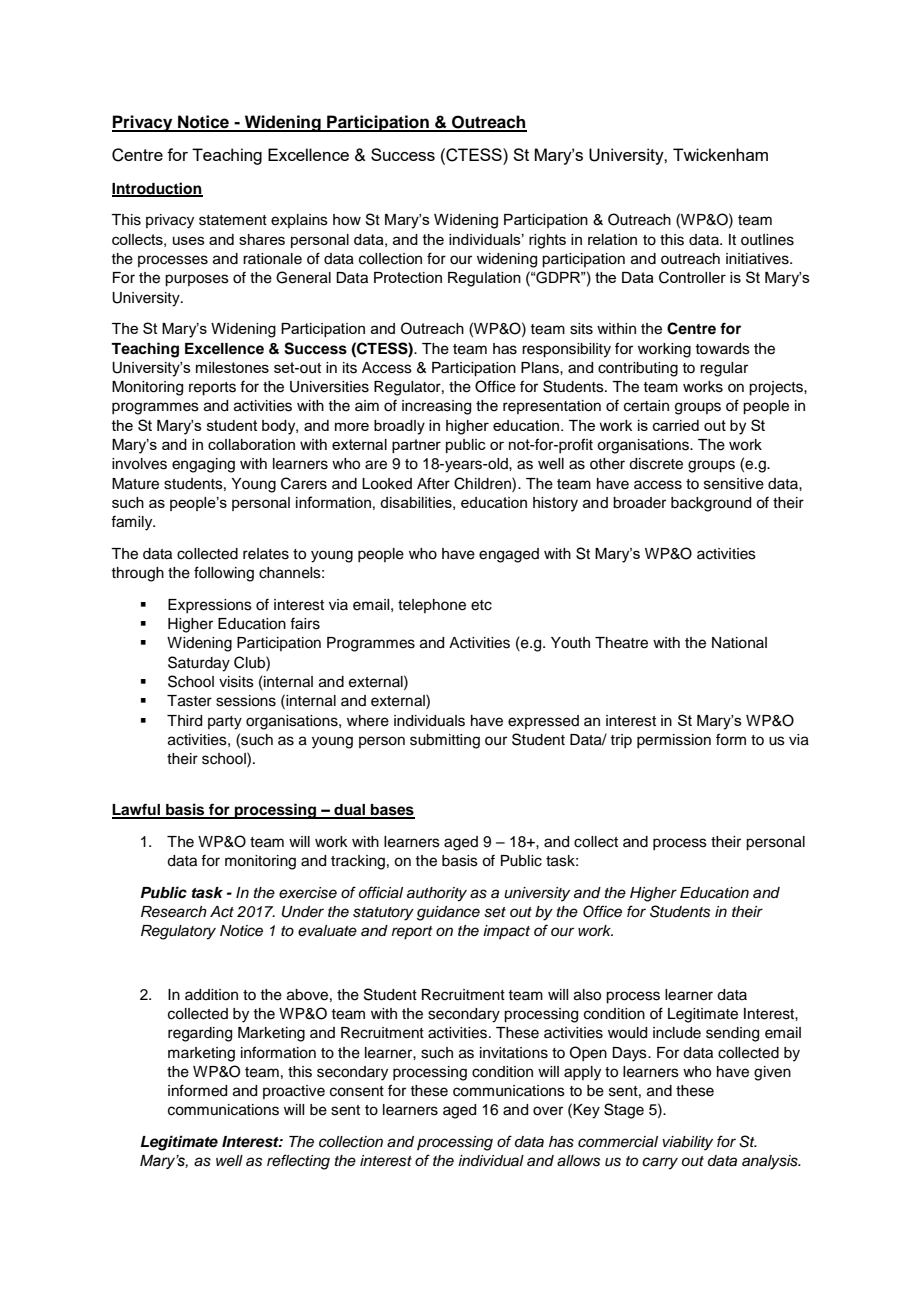 This screenshot has width=924, height=1308. I want to click on National, so click(739, 643).
